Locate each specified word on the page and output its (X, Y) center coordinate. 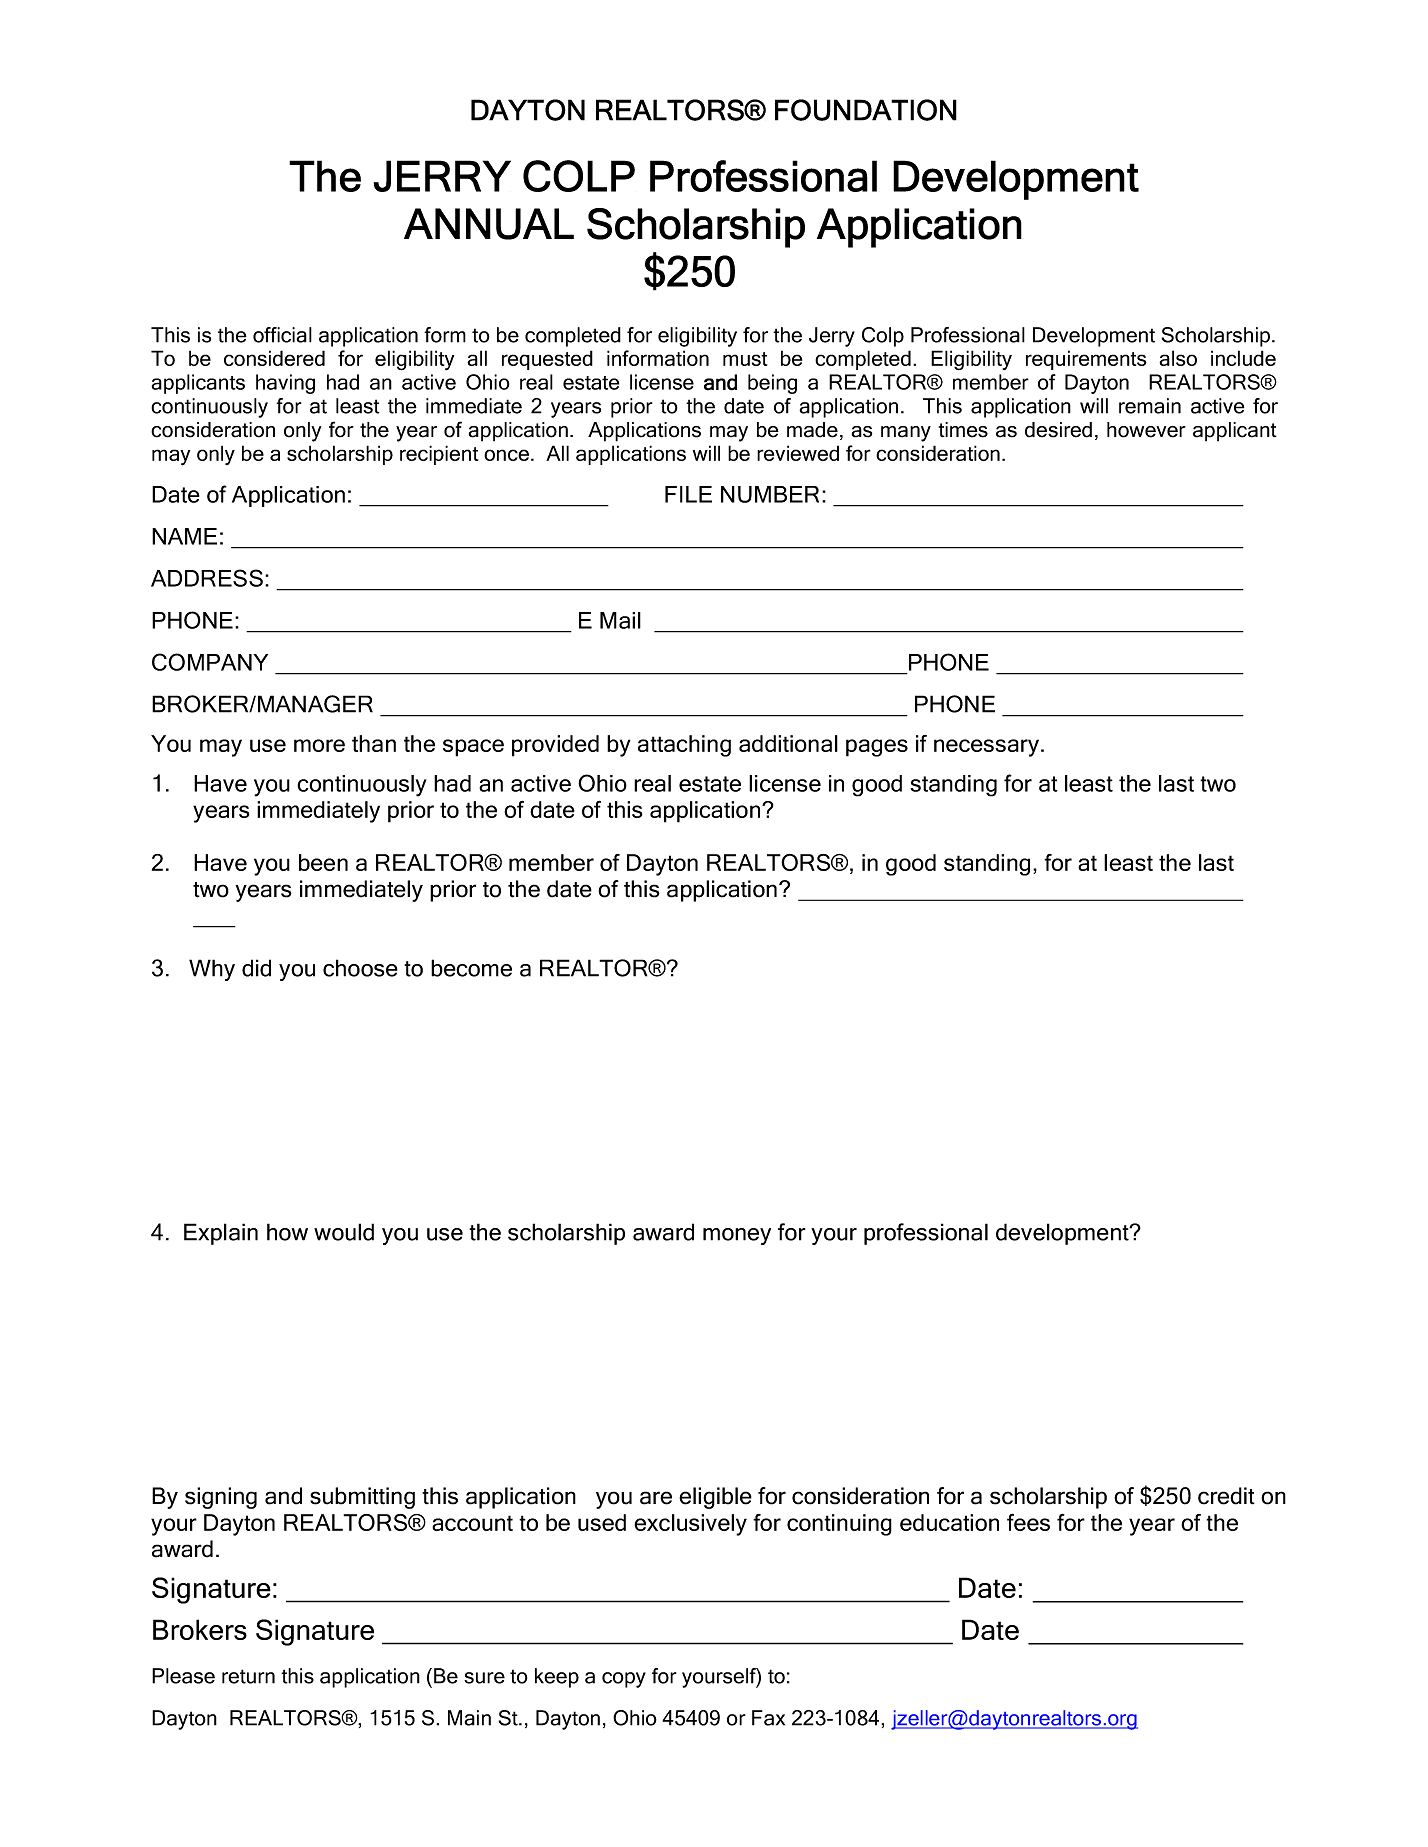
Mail (620, 620)
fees (1028, 1522)
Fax (768, 1718)
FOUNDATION (866, 110)
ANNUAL (489, 224)
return (248, 1676)
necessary (988, 748)
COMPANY (210, 662)
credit (1226, 1496)
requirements (1086, 360)
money (737, 1236)
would (344, 1232)
